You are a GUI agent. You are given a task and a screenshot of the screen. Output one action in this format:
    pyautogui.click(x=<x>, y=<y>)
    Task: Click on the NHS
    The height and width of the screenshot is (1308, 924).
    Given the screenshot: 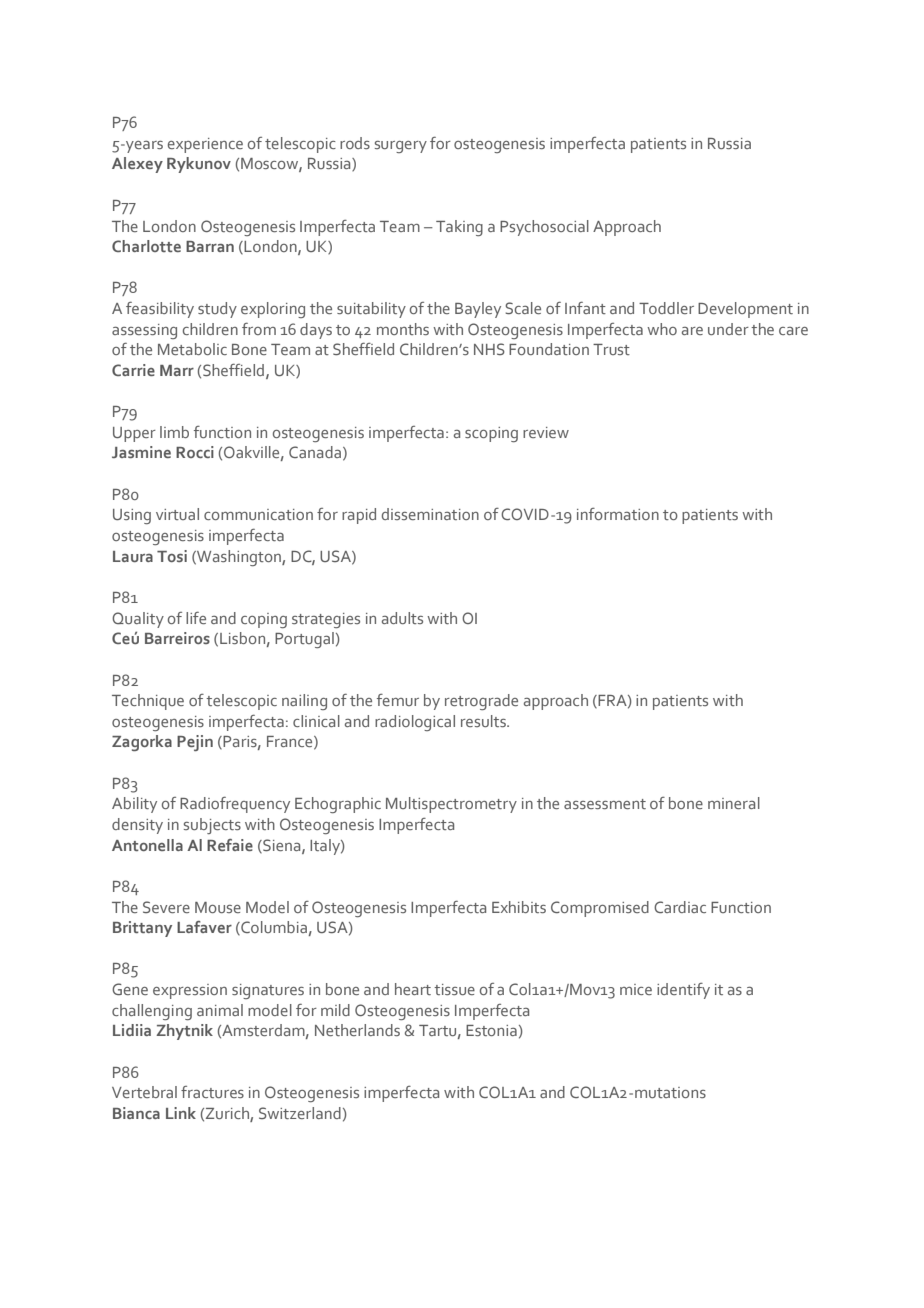 What is the action you would take?
    pyautogui.click(x=489, y=349)
